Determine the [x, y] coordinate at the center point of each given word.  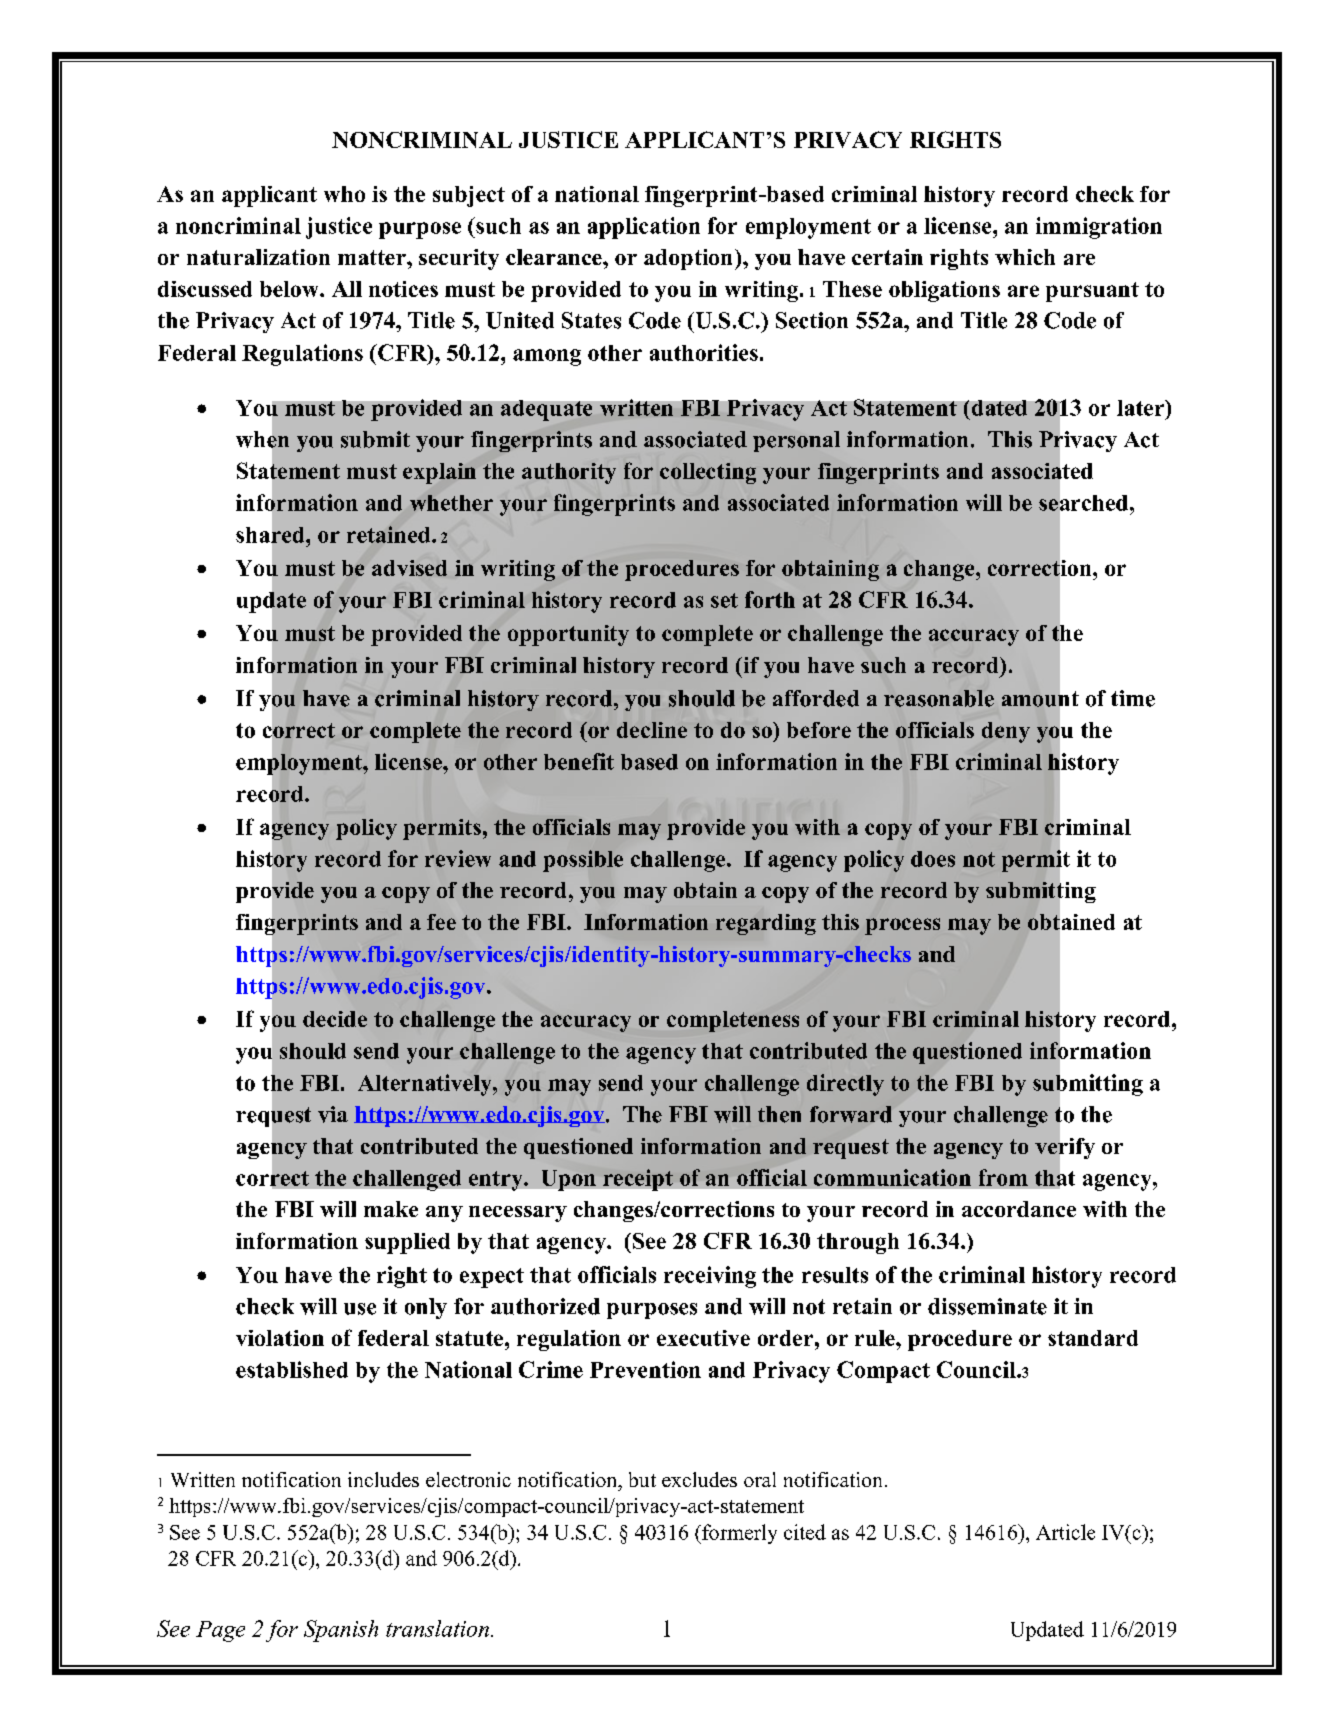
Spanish [341, 1631]
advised [409, 568]
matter [373, 257]
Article [1065, 1532]
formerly [738, 1534]
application [644, 228]
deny [1006, 732]
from [1003, 1177]
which [1025, 257]
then [779, 1114]
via [333, 1114]
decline [652, 730]
